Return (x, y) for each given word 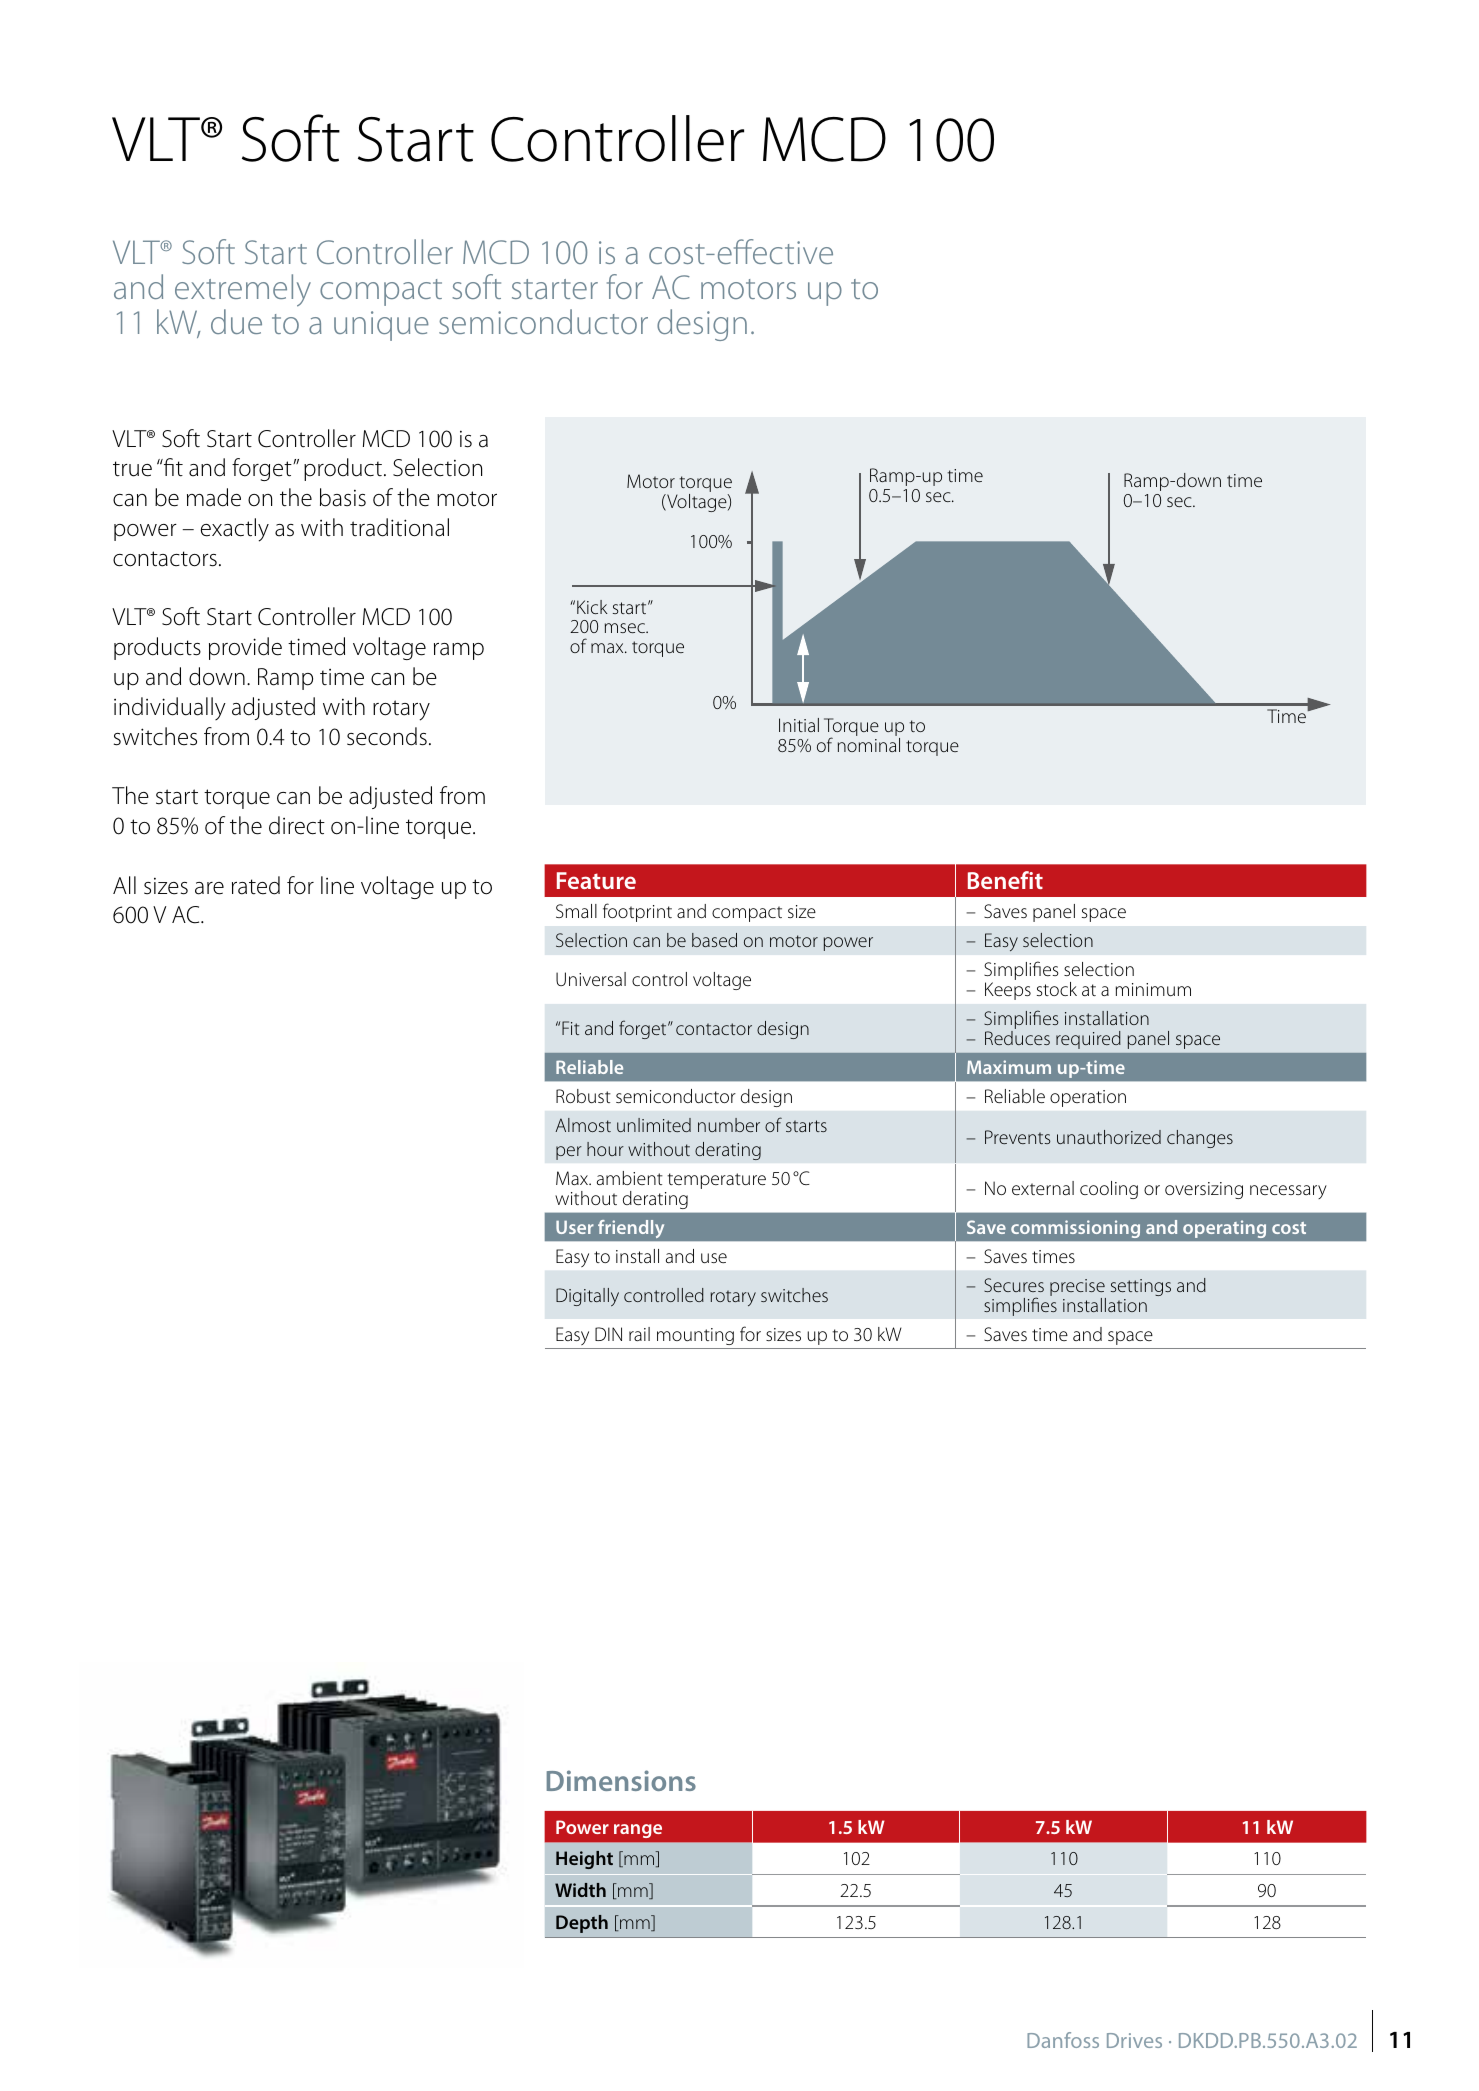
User (575, 1227)
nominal (869, 745)
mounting (695, 1336)
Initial (799, 725)
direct (297, 825)
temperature (716, 1181)
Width (580, 1890)
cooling (1109, 1190)
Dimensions (621, 1780)
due (236, 321)
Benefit (1005, 880)
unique (381, 326)
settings (1141, 1287)
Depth (582, 1924)
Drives (1134, 2040)
